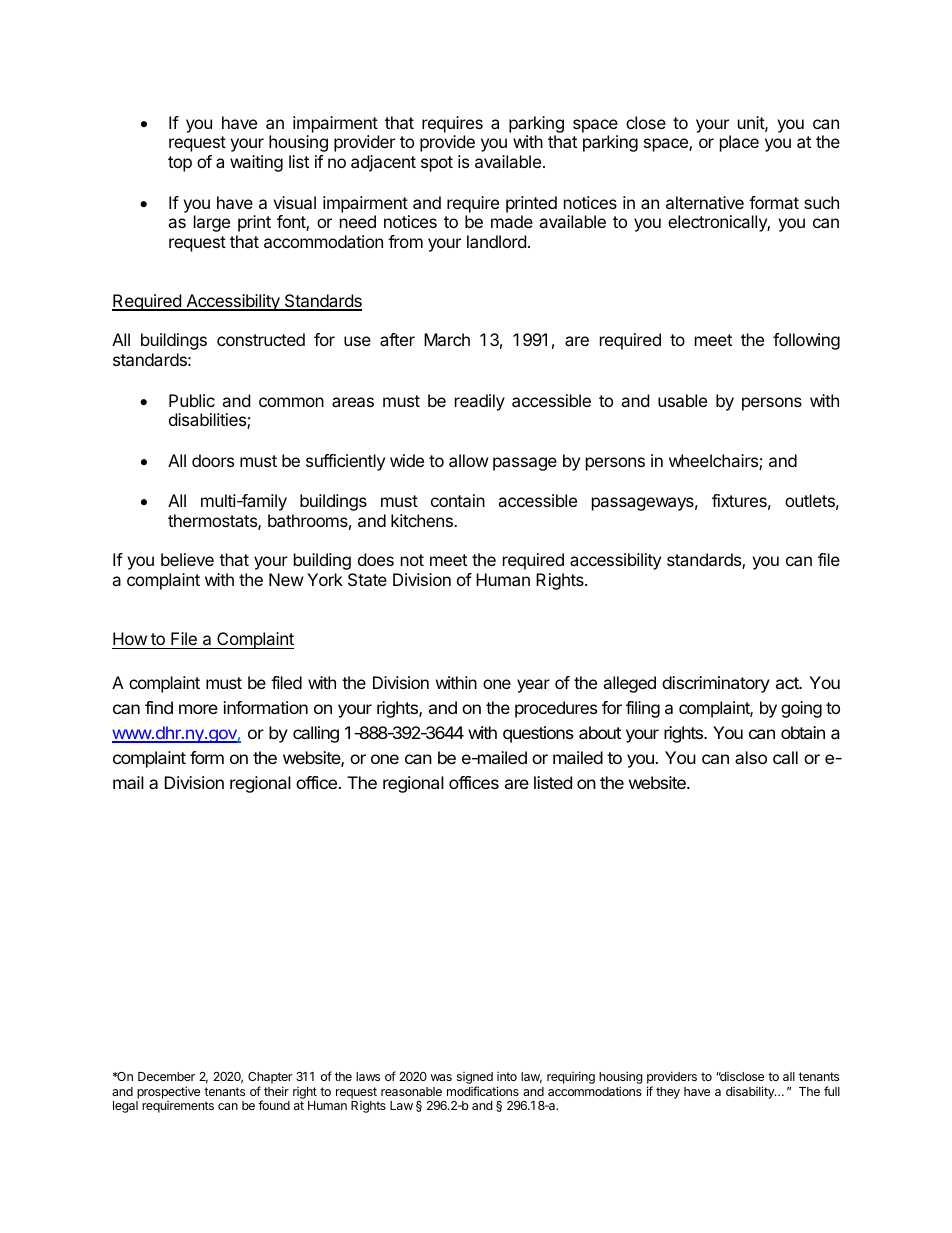  I want to click on place, so click(739, 143).
